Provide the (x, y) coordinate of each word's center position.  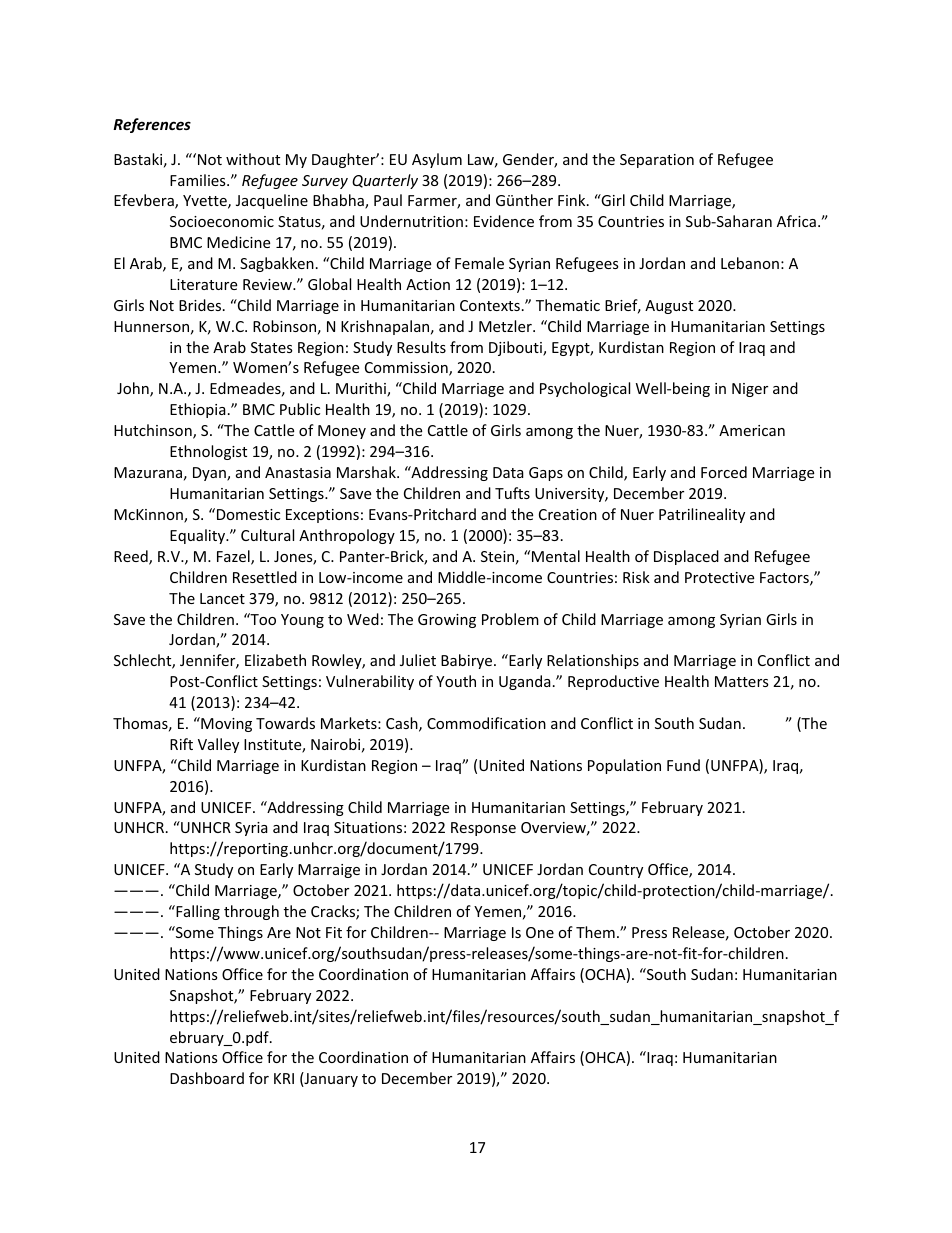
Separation (657, 161)
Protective (719, 577)
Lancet (222, 598)
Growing (447, 621)
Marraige (329, 871)
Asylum (437, 160)
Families (199, 180)
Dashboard (207, 1078)
